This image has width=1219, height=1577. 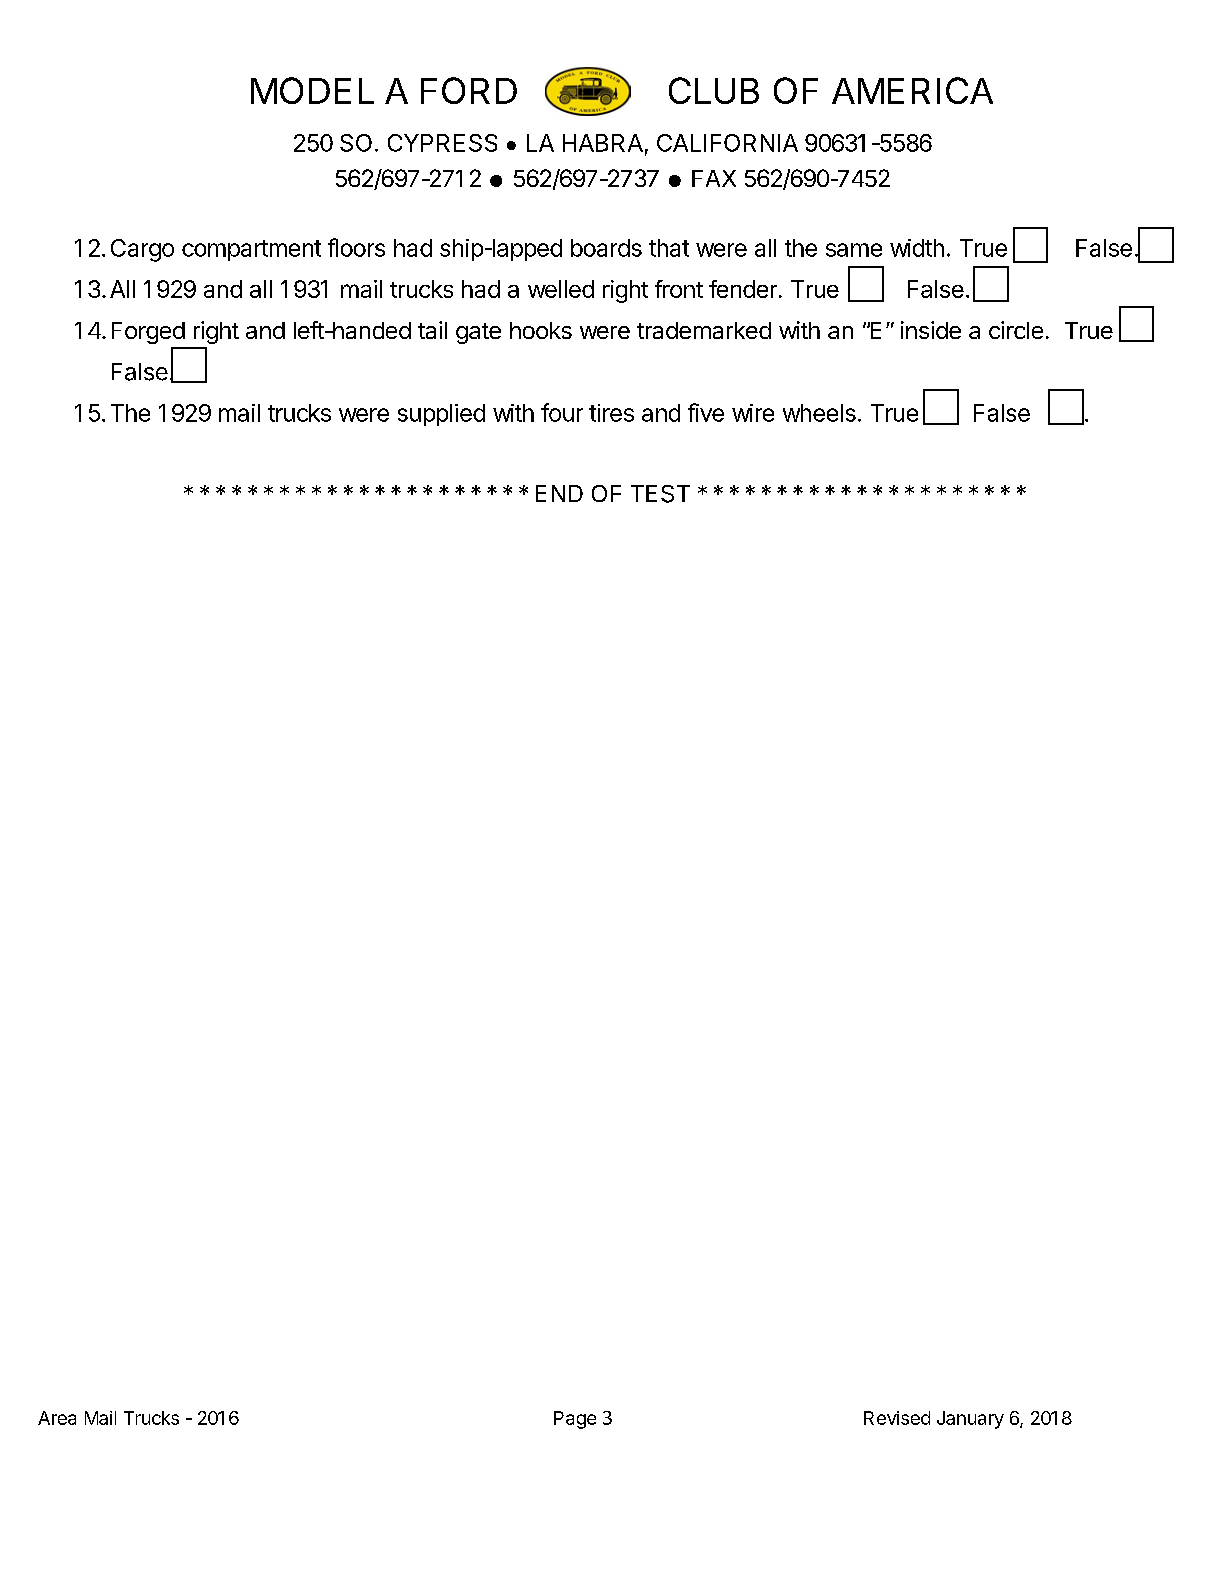 What do you see at coordinates (970, 1420) in the image?
I see `January` at bounding box center [970, 1420].
